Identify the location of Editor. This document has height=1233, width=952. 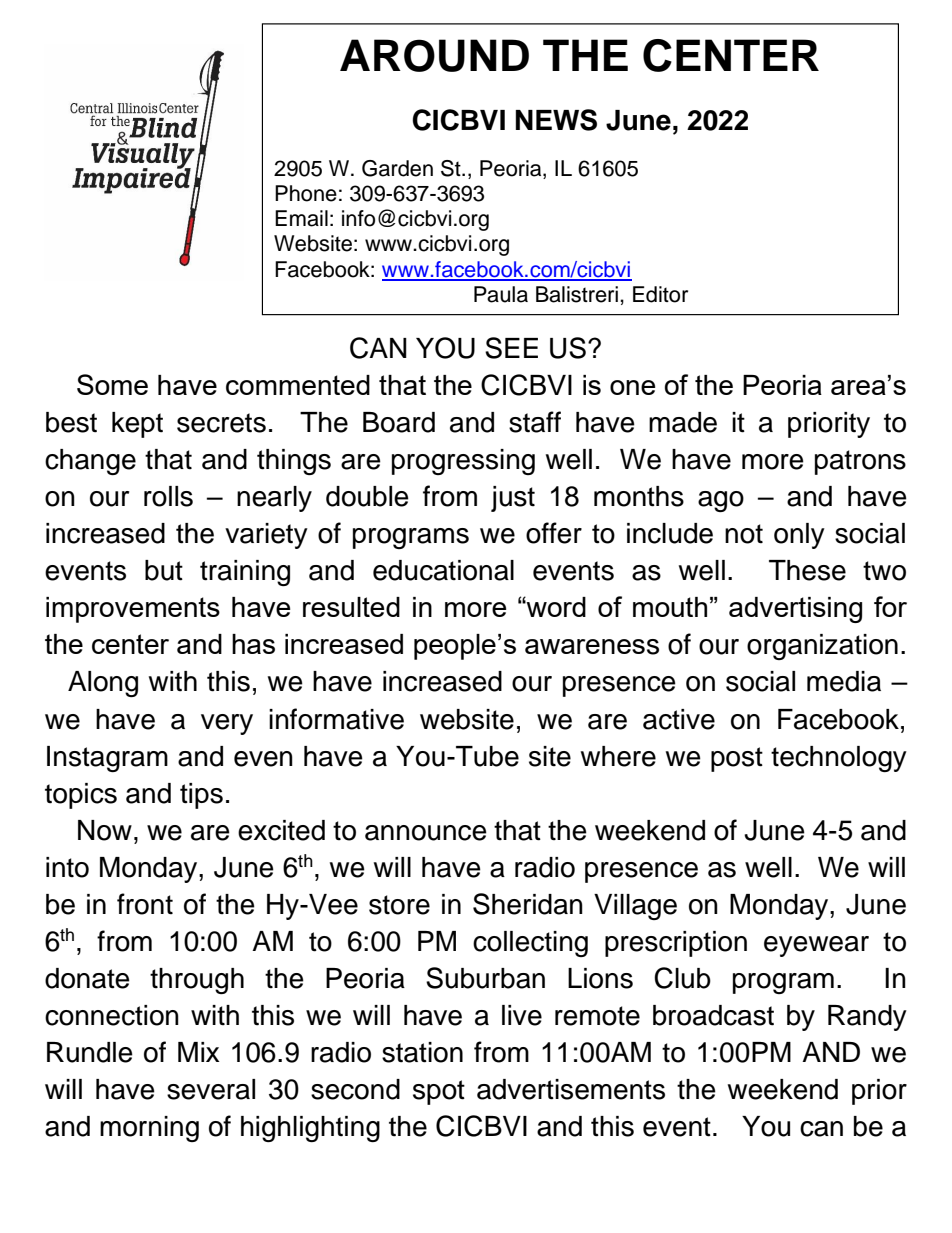
(660, 294).
